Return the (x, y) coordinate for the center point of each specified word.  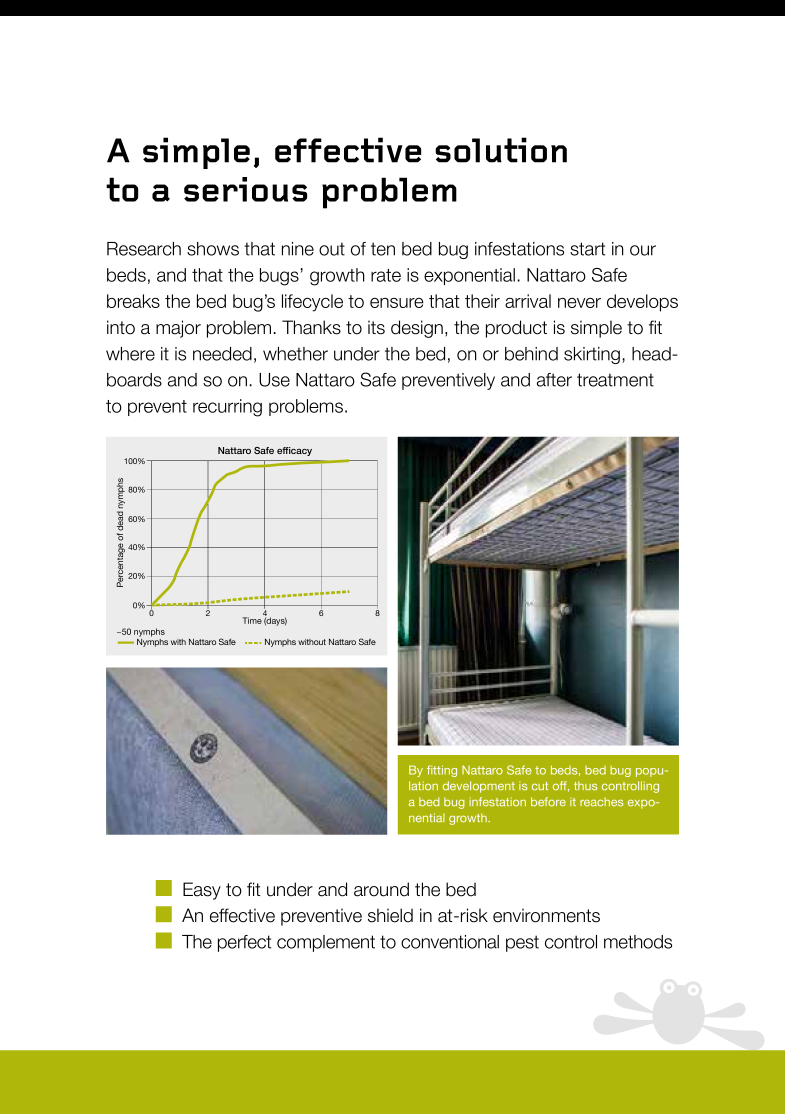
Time (252, 620)
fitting (442, 771)
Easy (202, 891)
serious (245, 189)
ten (383, 249)
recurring (227, 408)
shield (390, 915)
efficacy (294, 451)
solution (501, 150)
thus (585, 786)
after (554, 380)
